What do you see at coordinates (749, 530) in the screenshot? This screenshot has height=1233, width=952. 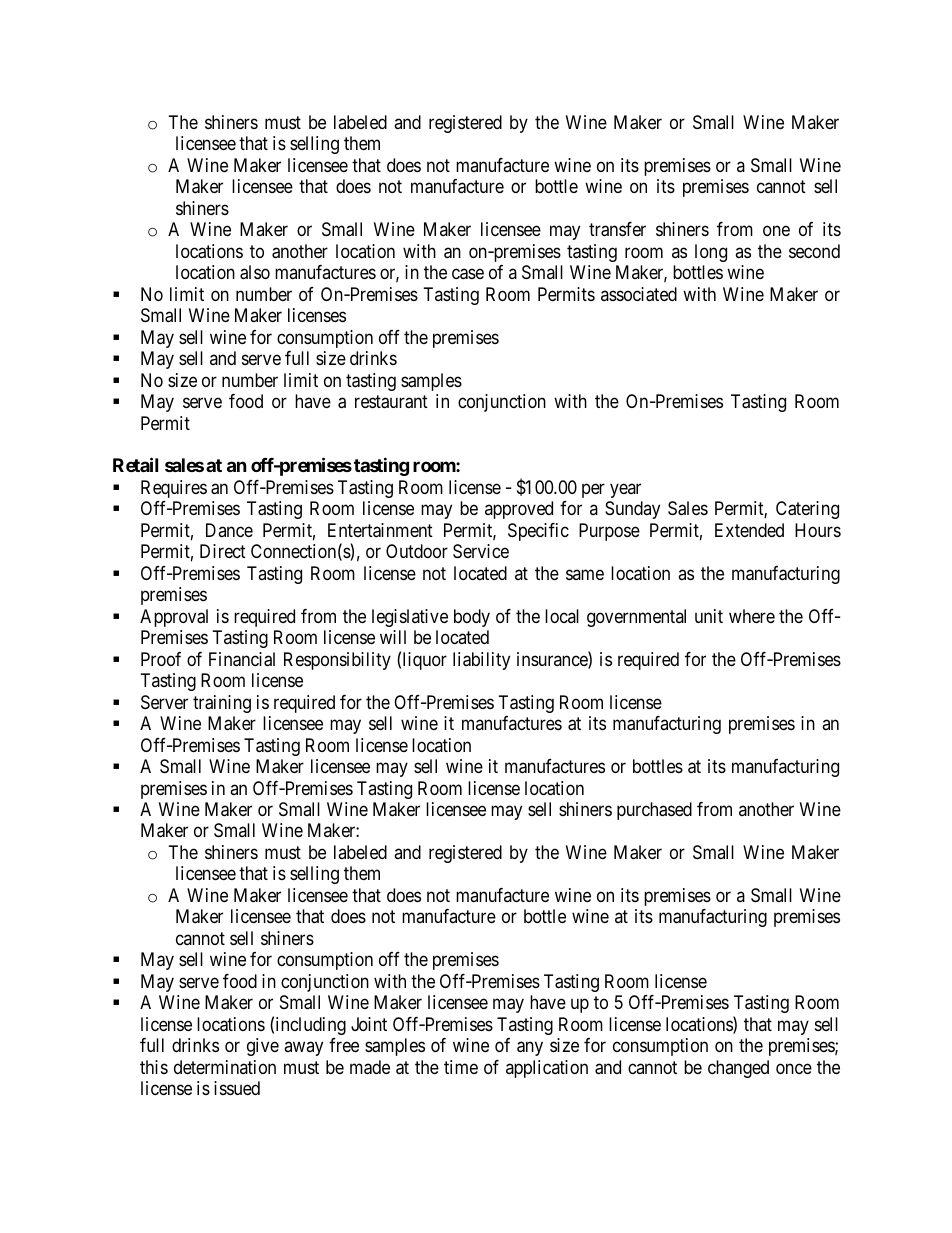 I see `Extended` at bounding box center [749, 530].
